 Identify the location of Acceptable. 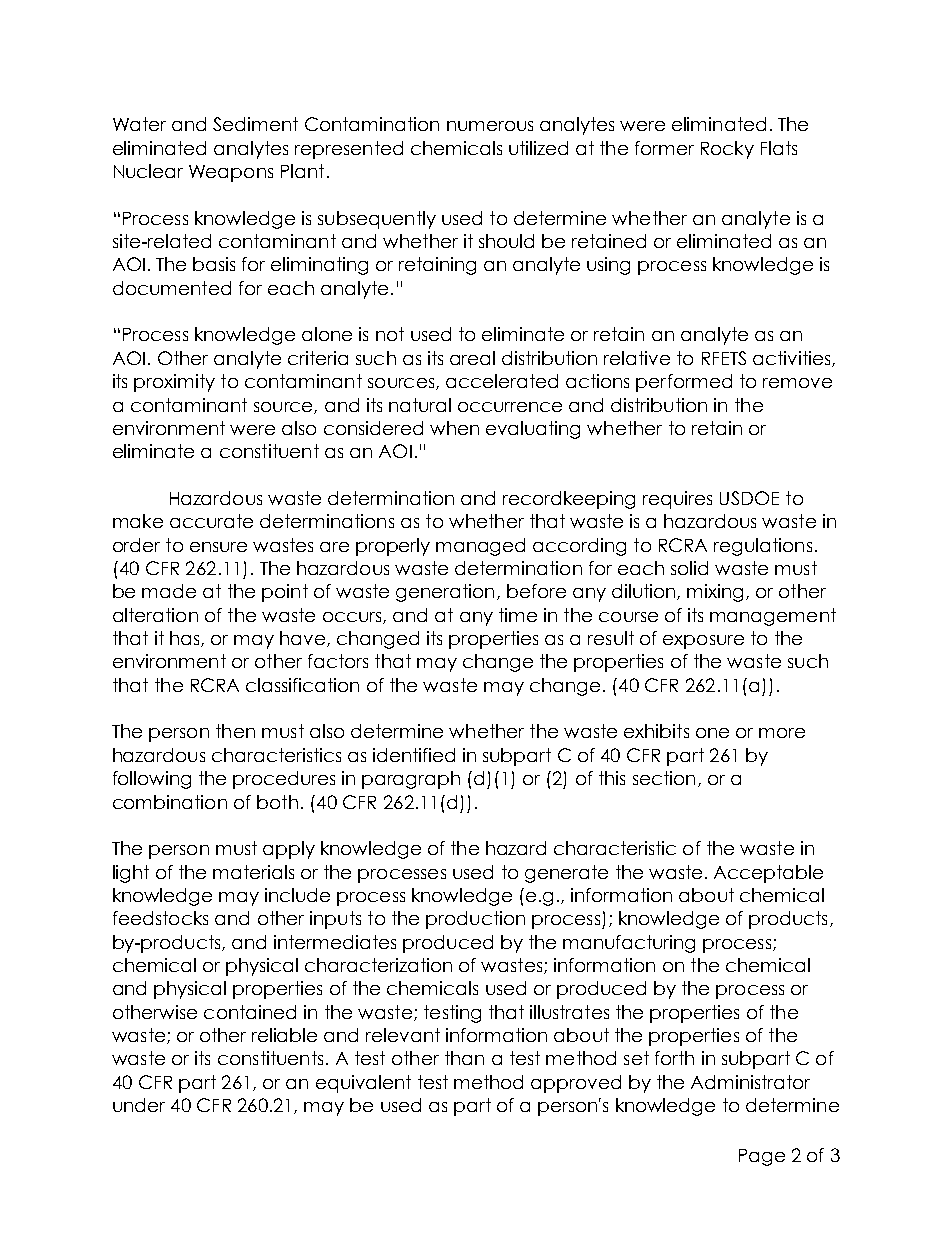
(768, 874).
